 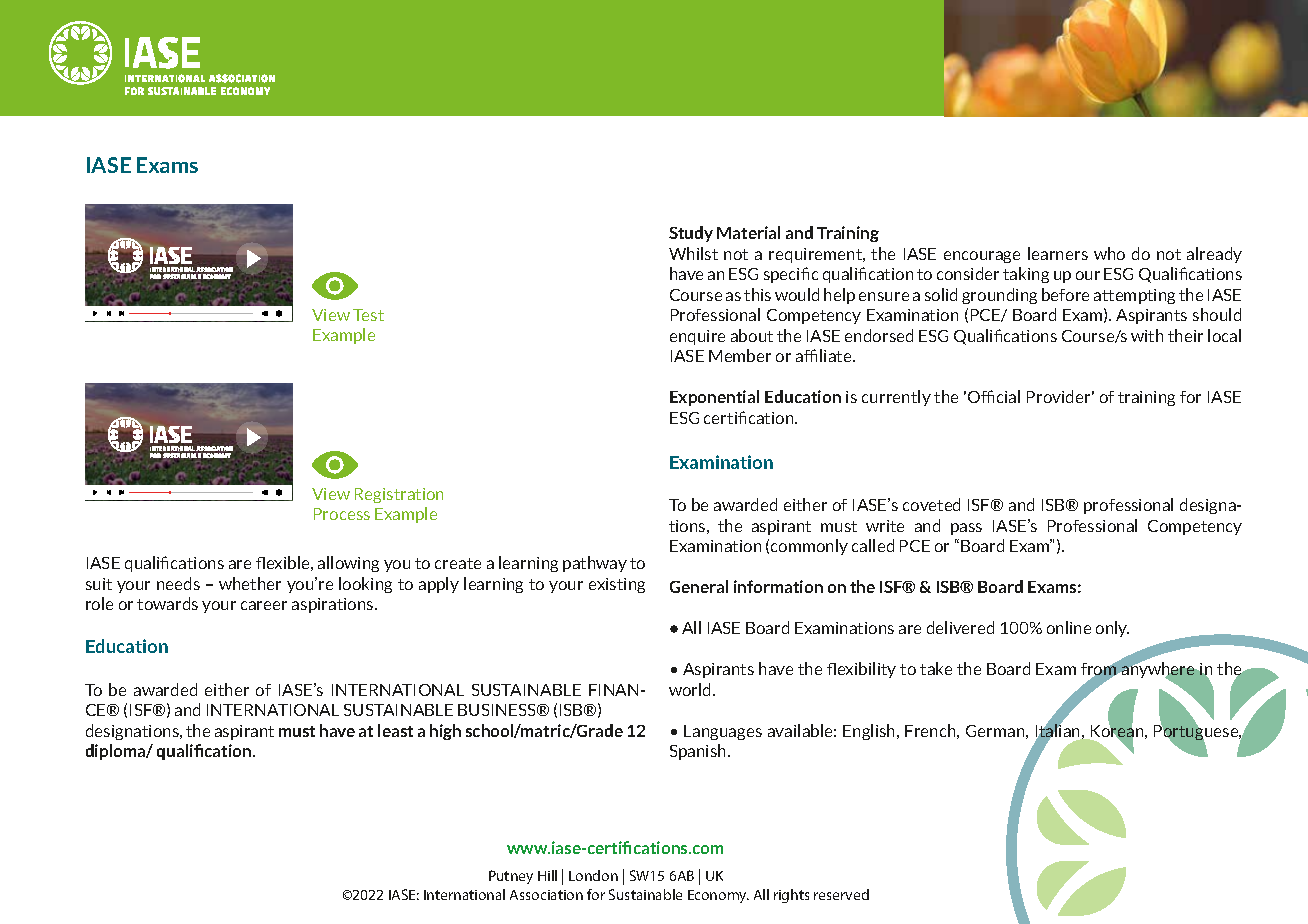 I want to click on Whilst, so click(x=693, y=253).
